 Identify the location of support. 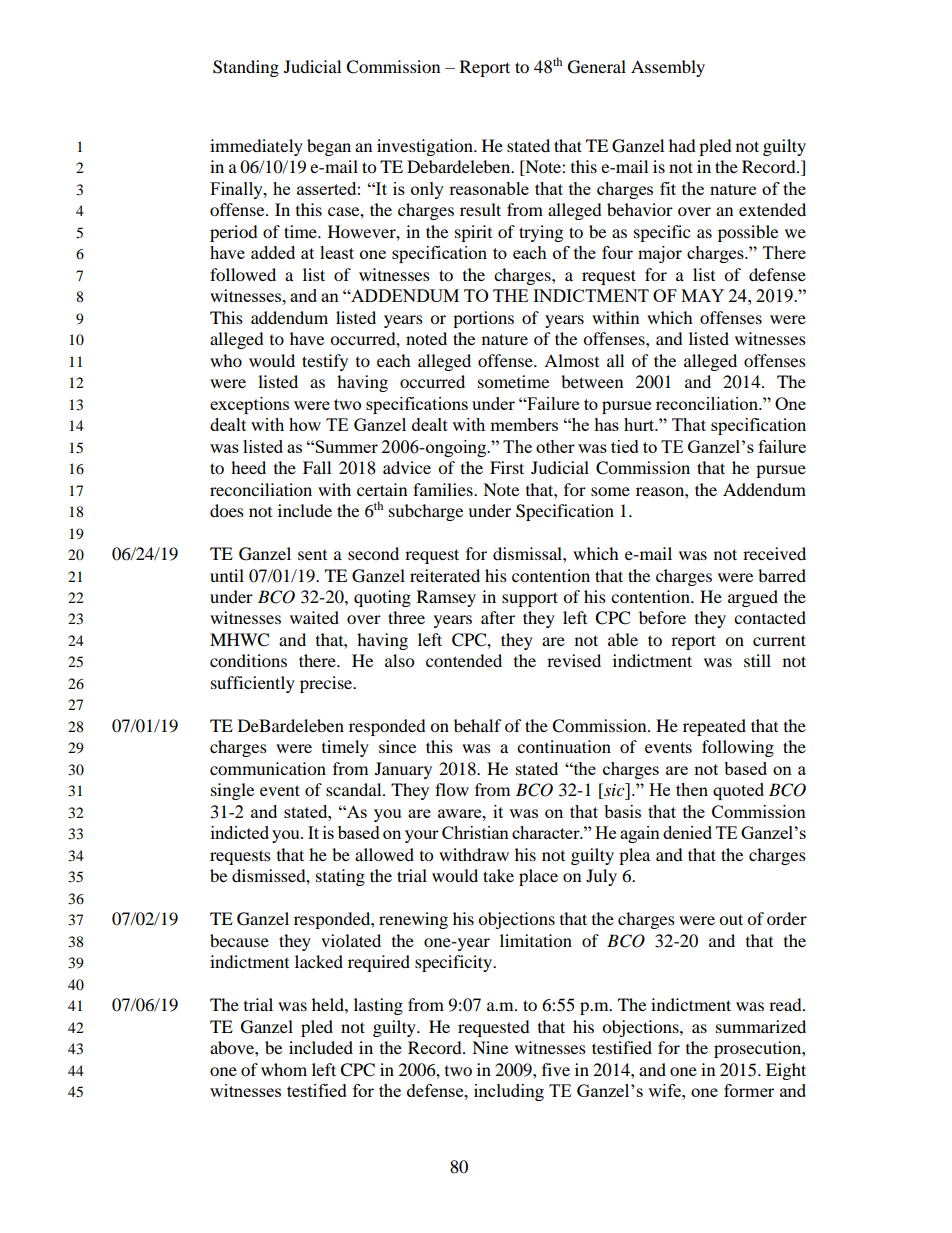
(530, 599).
